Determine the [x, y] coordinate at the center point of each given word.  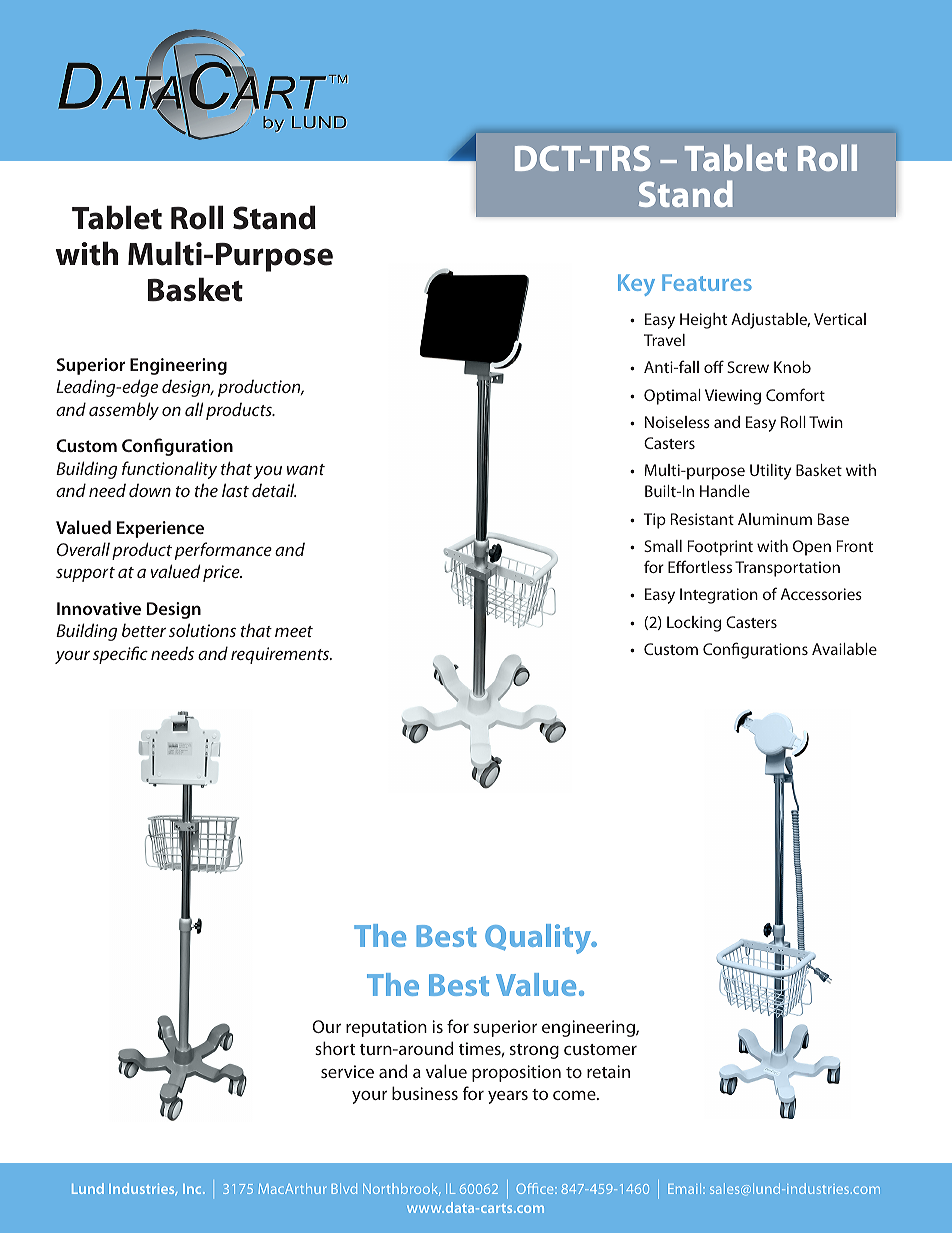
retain [608, 1071]
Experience [160, 529]
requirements [281, 655]
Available [844, 649]
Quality [539, 939]
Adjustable [770, 321]
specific [120, 655]
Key [636, 285]
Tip [655, 521]
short [335, 1048]
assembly [124, 411]
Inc [193, 1189]
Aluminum [775, 519]
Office [536, 1188]
